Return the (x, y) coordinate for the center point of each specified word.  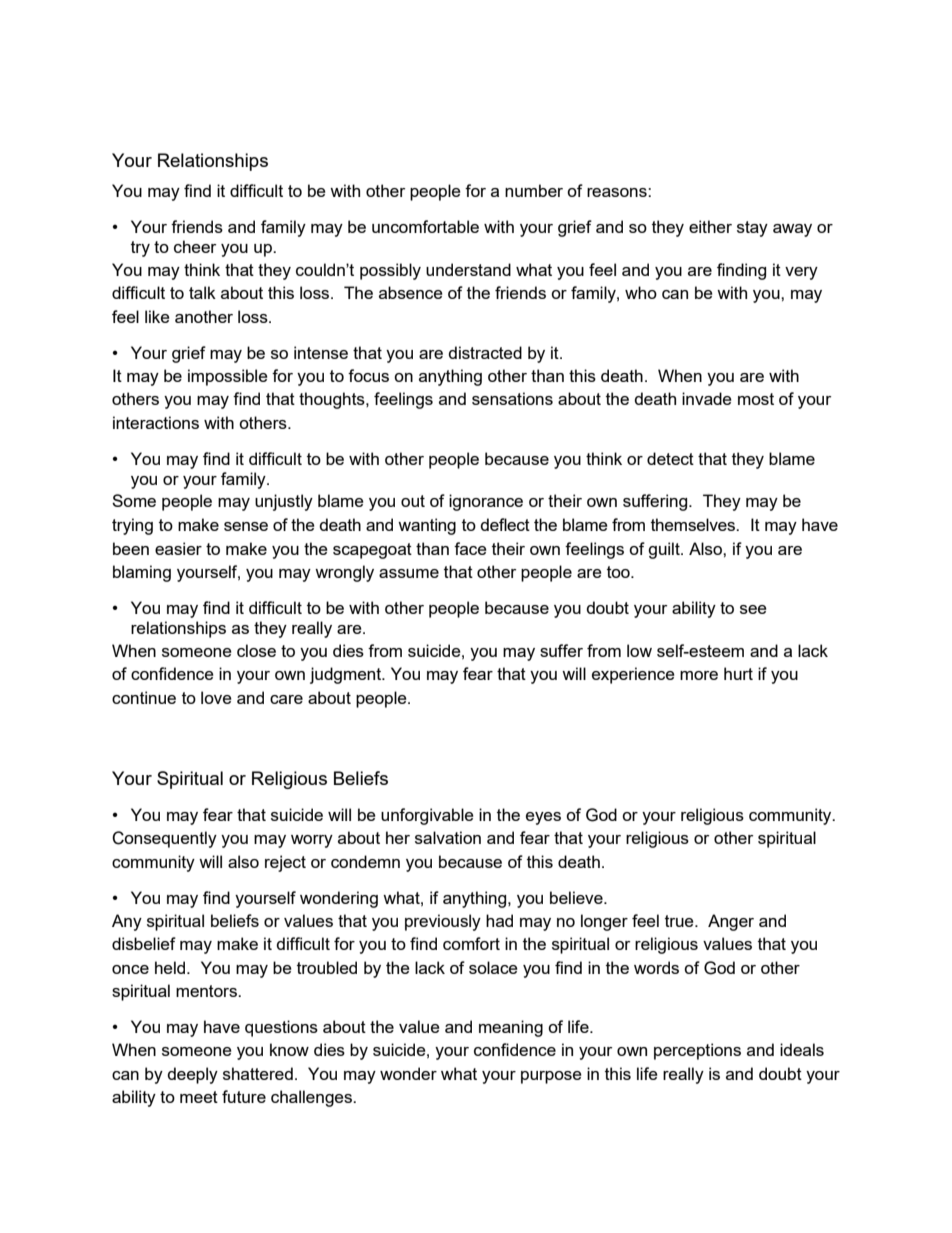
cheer (195, 246)
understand (468, 269)
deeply (192, 1075)
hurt (738, 673)
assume (409, 573)
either (710, 226)
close (256, 650)
